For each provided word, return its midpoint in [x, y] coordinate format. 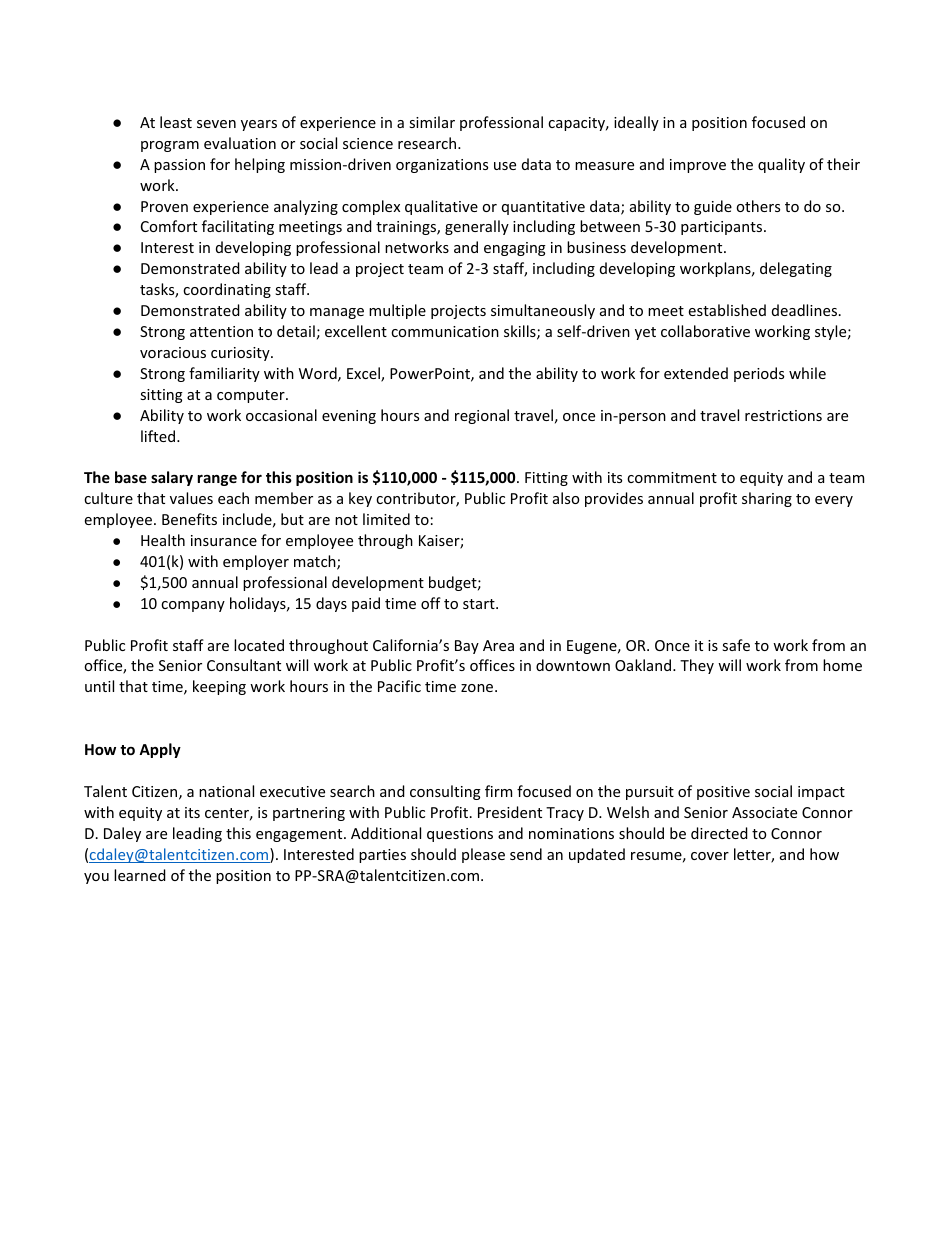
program [170, 146]
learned [140, 875]
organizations [442, 166]
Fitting [546, 479]
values [191, 498]
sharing [767, 499]
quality [781, 165]
